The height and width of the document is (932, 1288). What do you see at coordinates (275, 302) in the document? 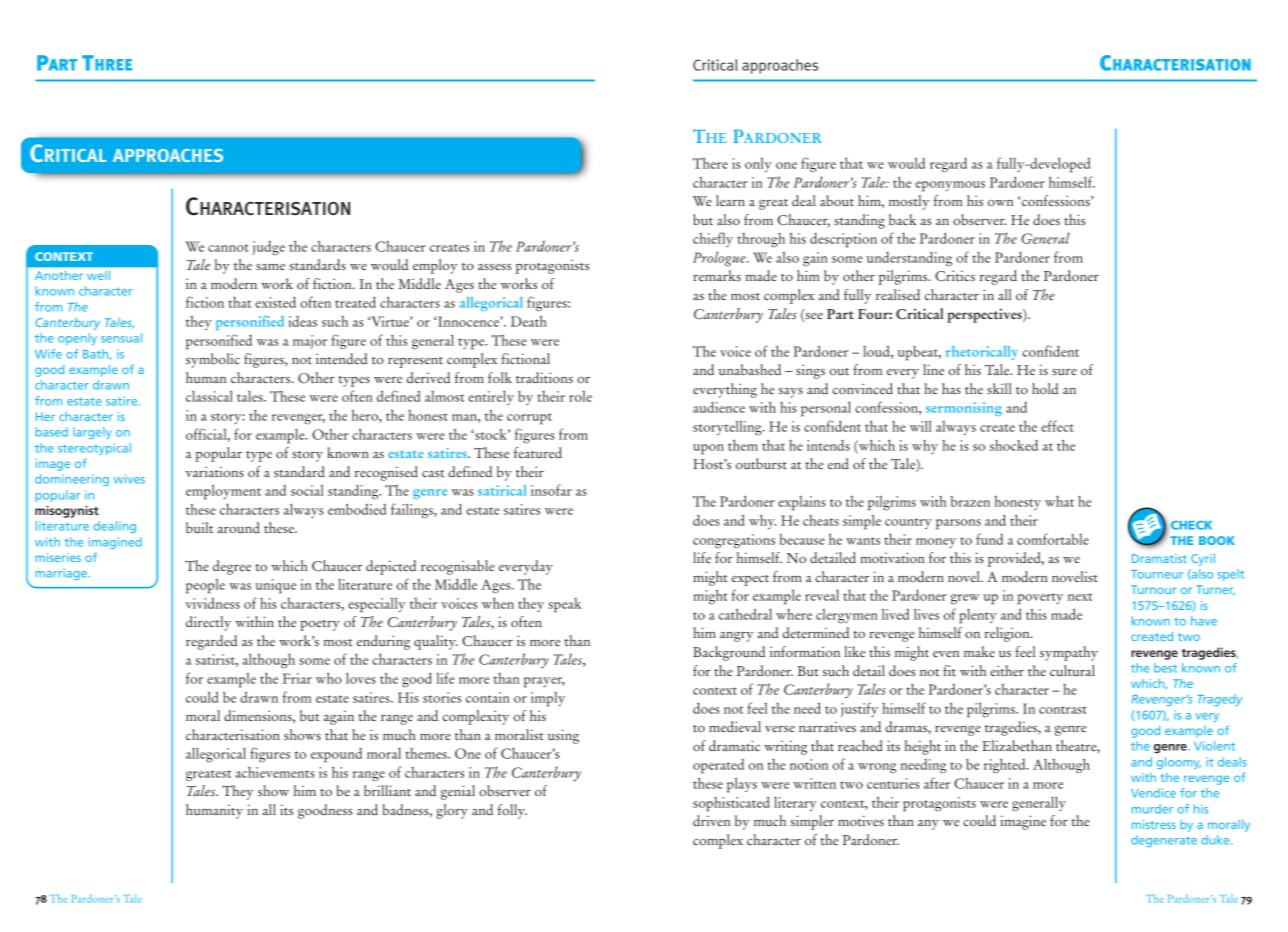
I see `existed` at bounding box center [275, 302].
